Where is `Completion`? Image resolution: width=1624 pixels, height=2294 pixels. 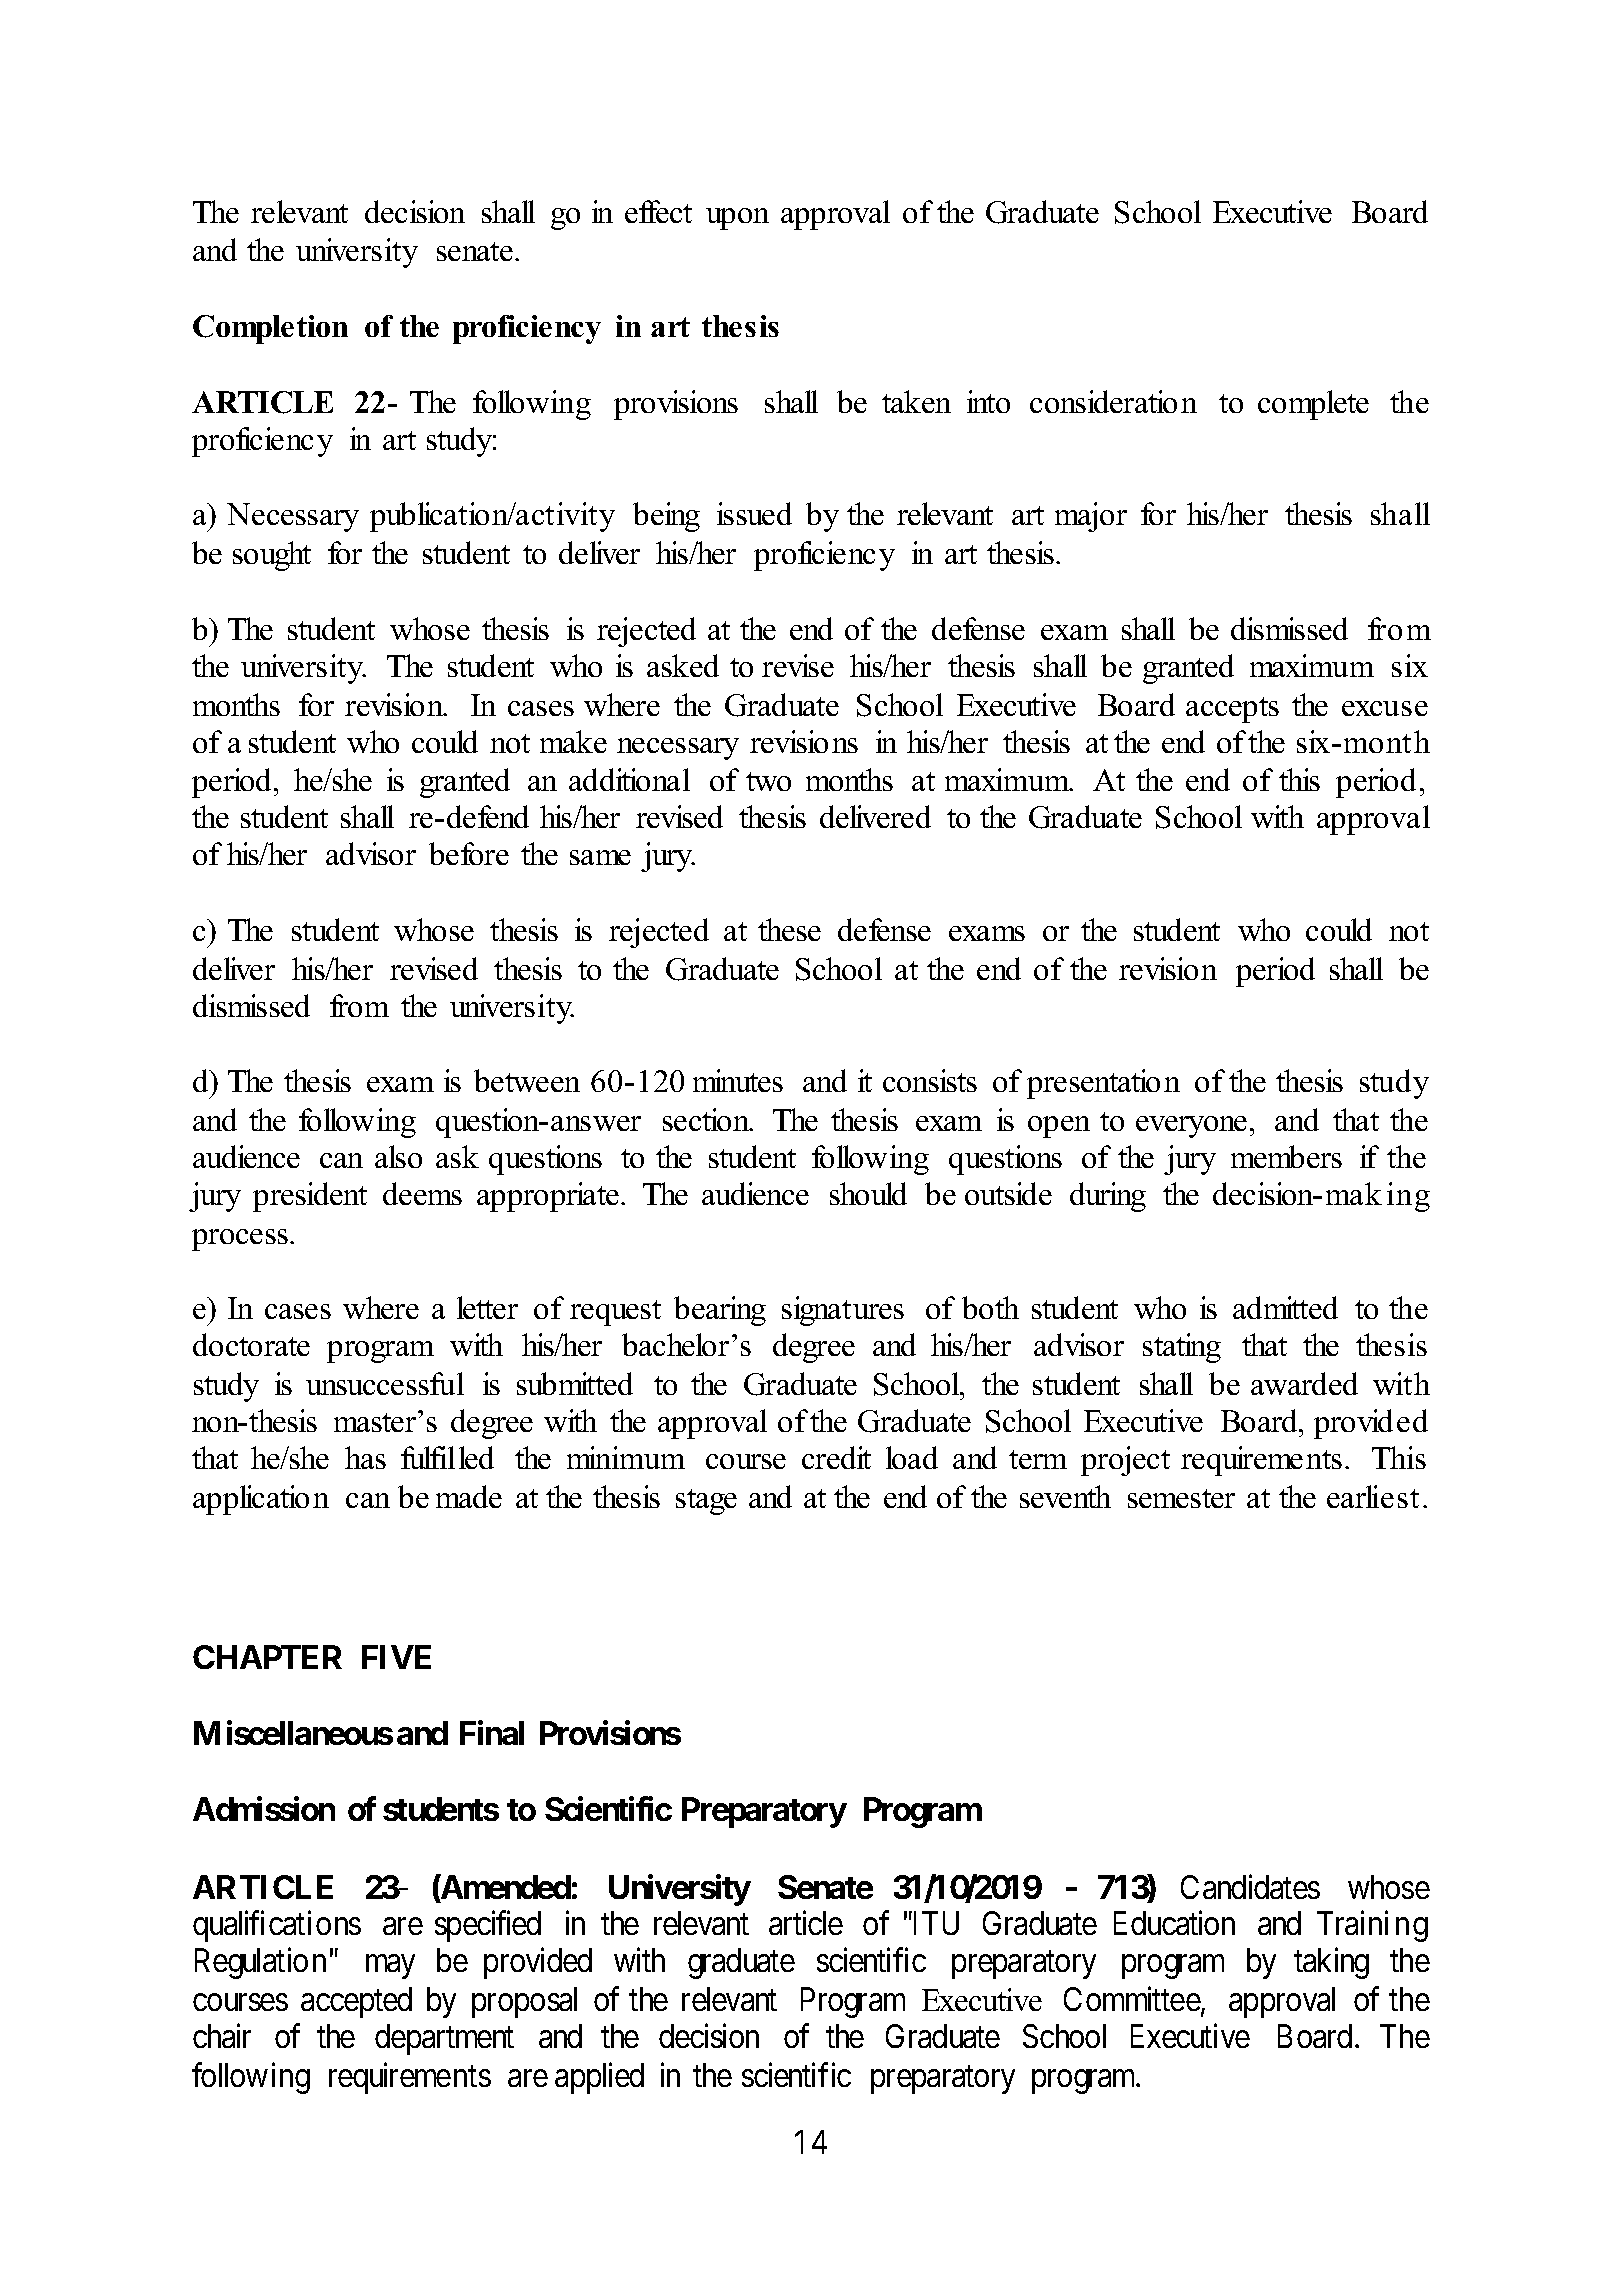 Completion is located at coordinates (270, 329).
